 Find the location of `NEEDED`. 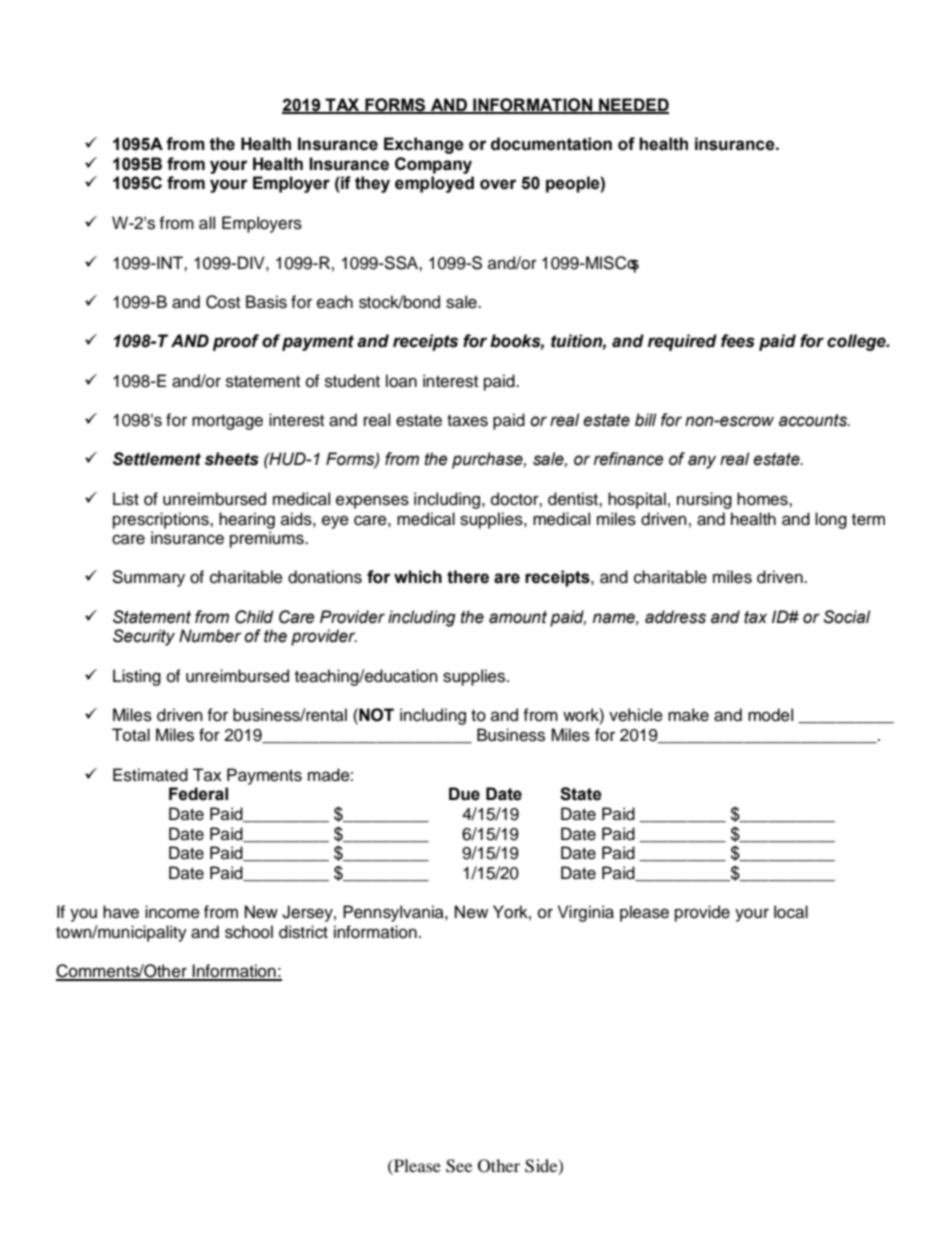

NEEDED is located at coordinates (633, 105).
